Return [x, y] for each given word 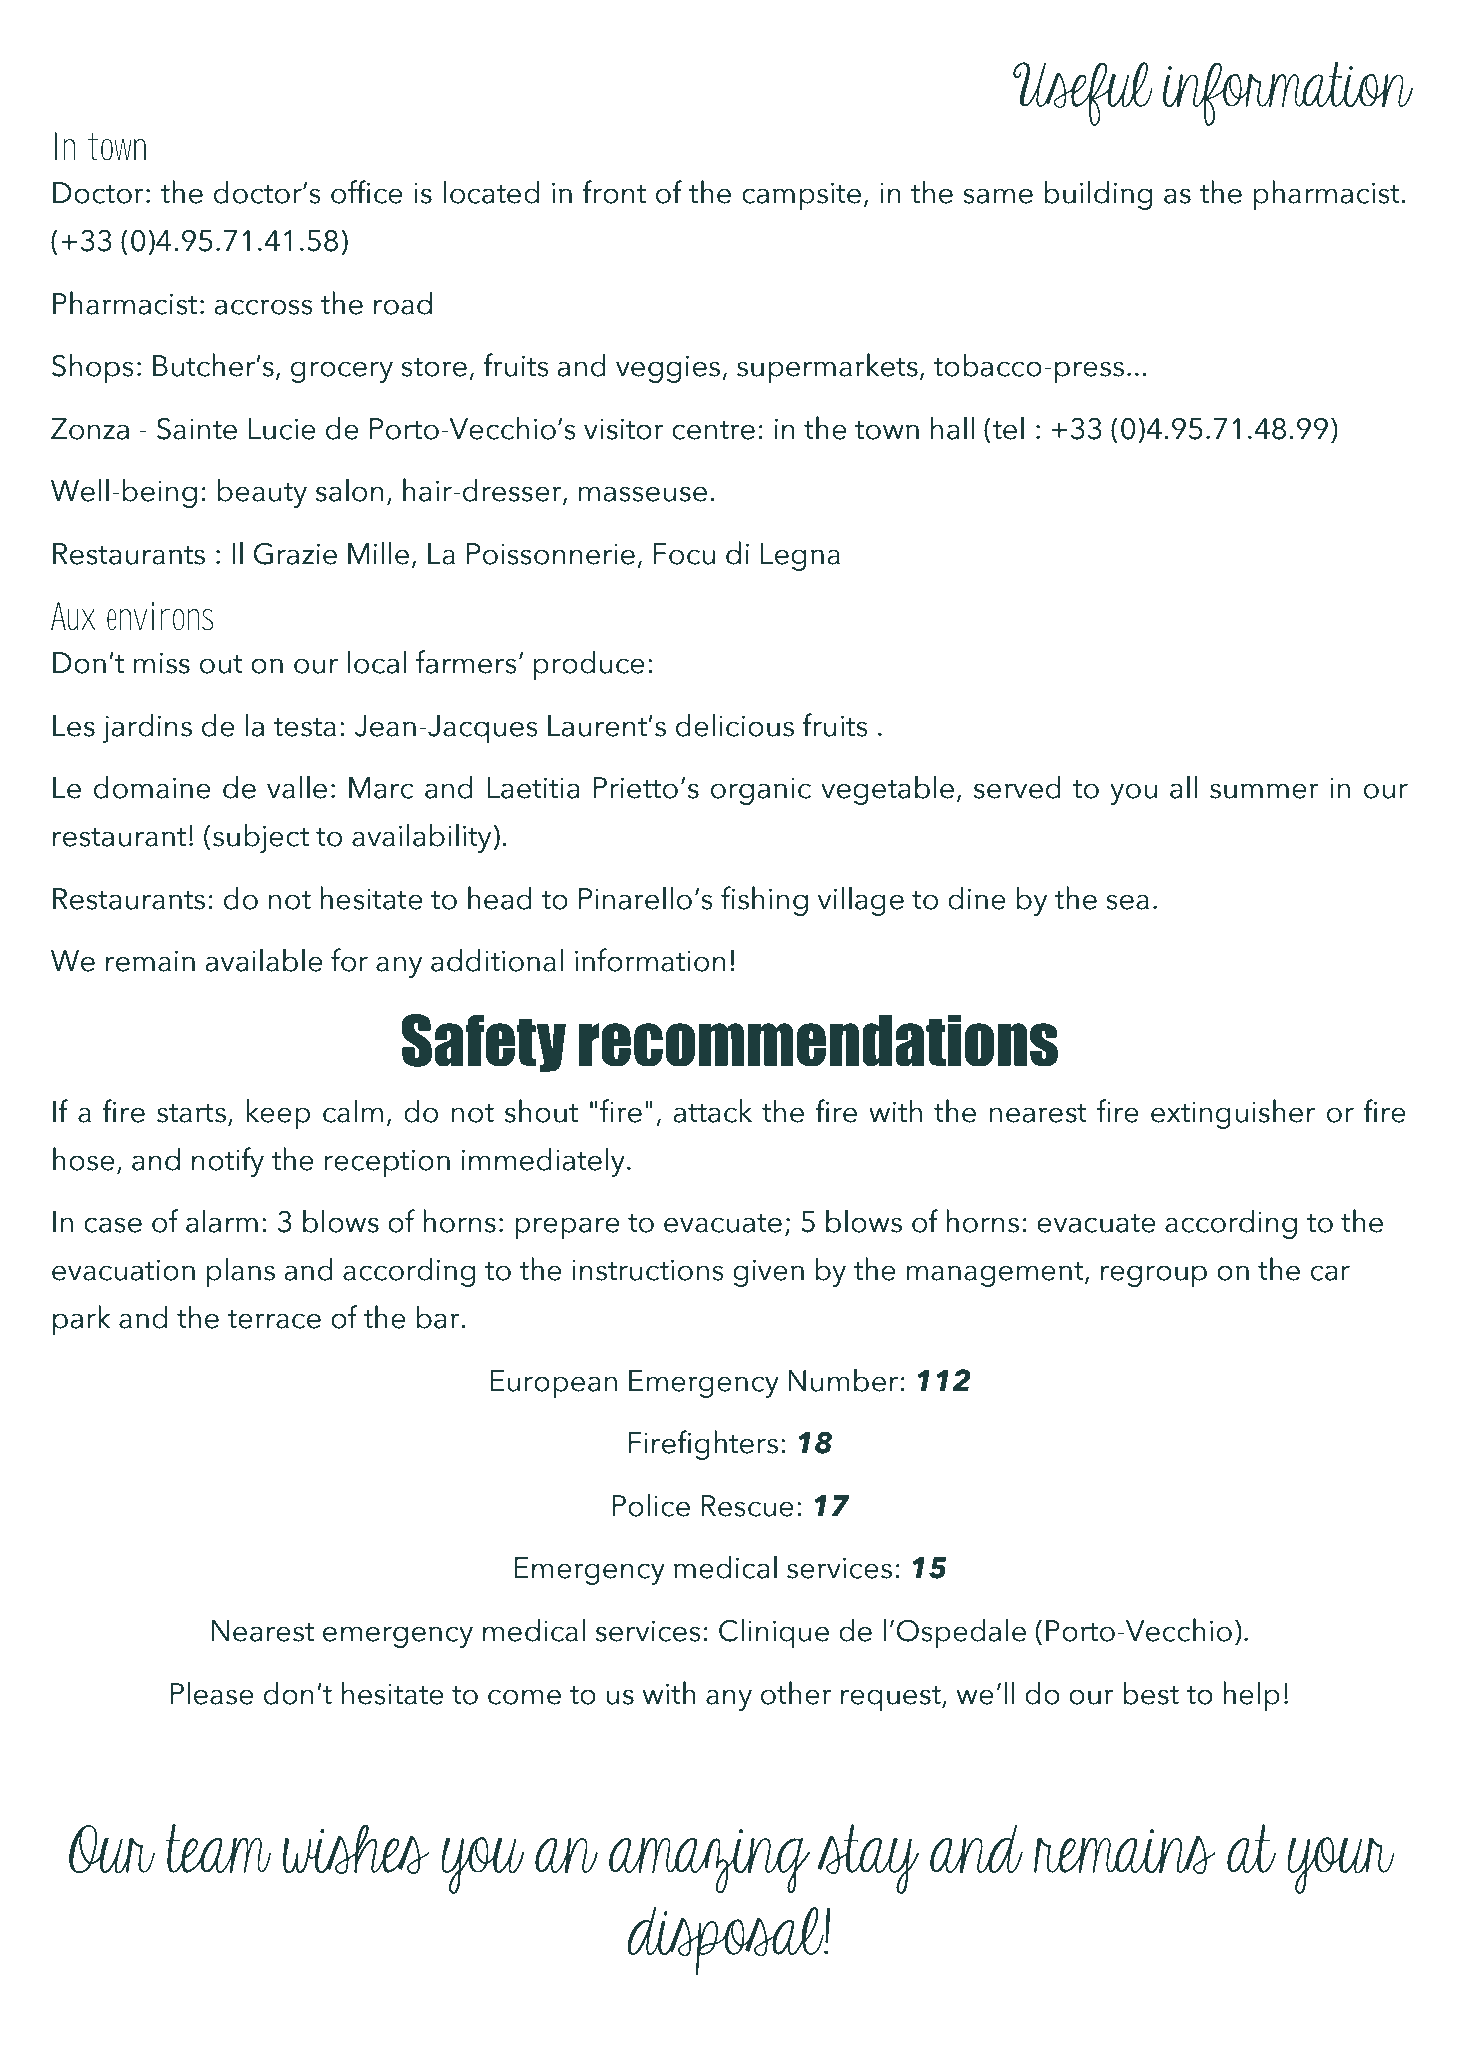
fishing [764, 901]
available [264, 960]
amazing [709, 1861]
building [1098, 195]
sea [1127, 902]
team [218, 1848]
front [614, 192]
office [367, 192]
